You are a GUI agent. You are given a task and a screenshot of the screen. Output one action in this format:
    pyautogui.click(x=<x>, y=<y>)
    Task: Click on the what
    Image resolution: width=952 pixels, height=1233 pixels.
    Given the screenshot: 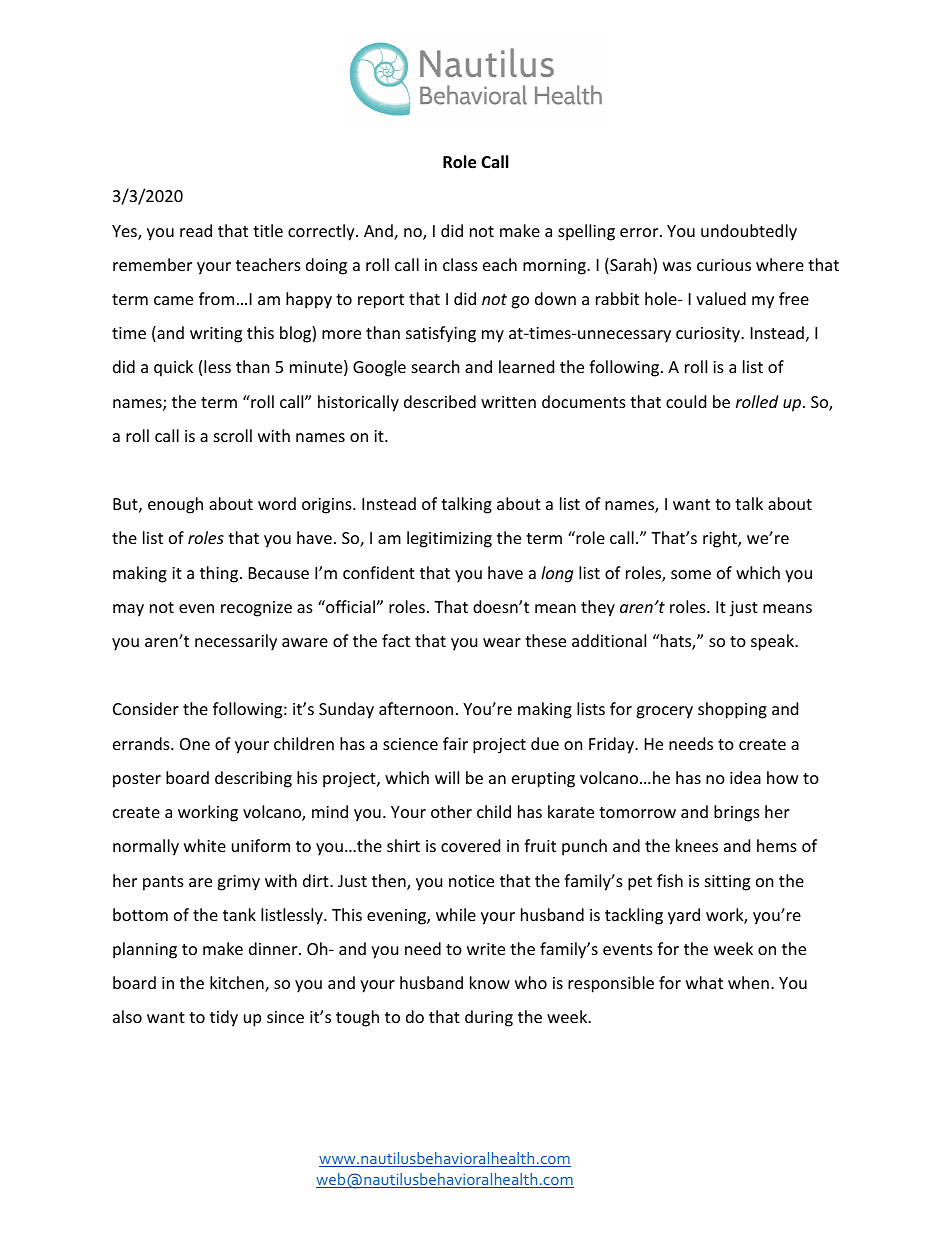 What is the action you would take?
    pyautogui.click(x=704, y=982)
